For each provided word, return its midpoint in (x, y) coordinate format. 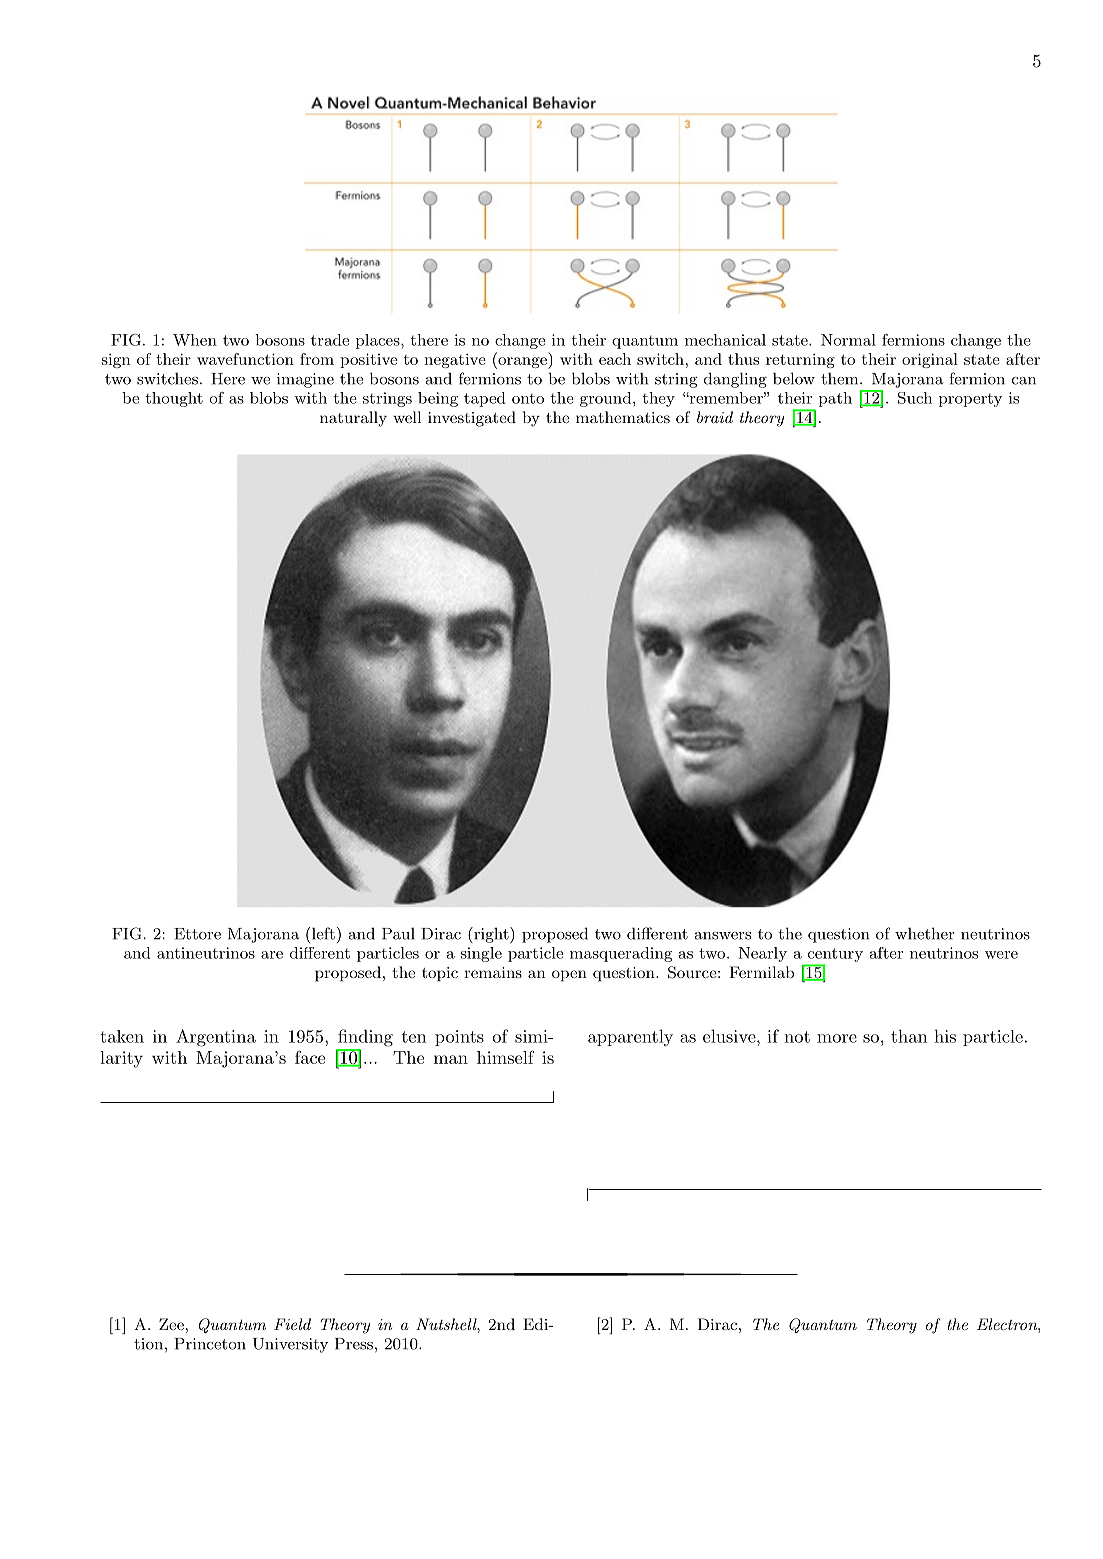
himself (505, 1057)
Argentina (216, 1038)
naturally (353, 419)
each (615, 359)
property (970, 400)
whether (925, 933)
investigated (472, 419)
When (195, 340)
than (909, 1036)
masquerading (621, 954)
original (930, 360)
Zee (171, 1324)
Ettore (197, 934)
